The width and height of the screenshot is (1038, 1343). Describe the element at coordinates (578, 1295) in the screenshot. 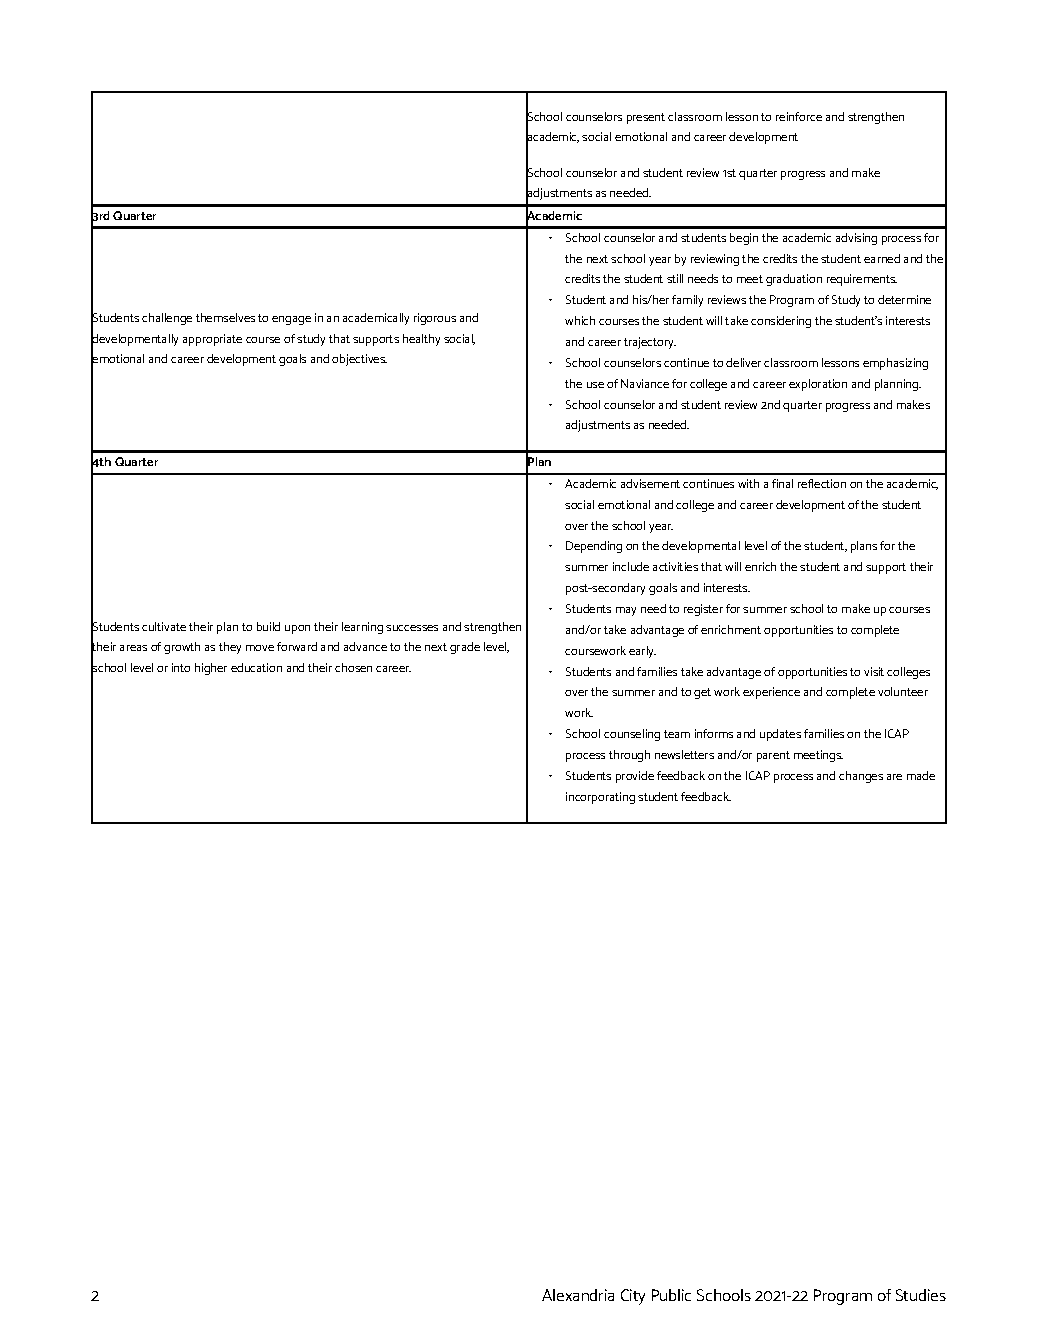

I see `Alexandria` at that location.
